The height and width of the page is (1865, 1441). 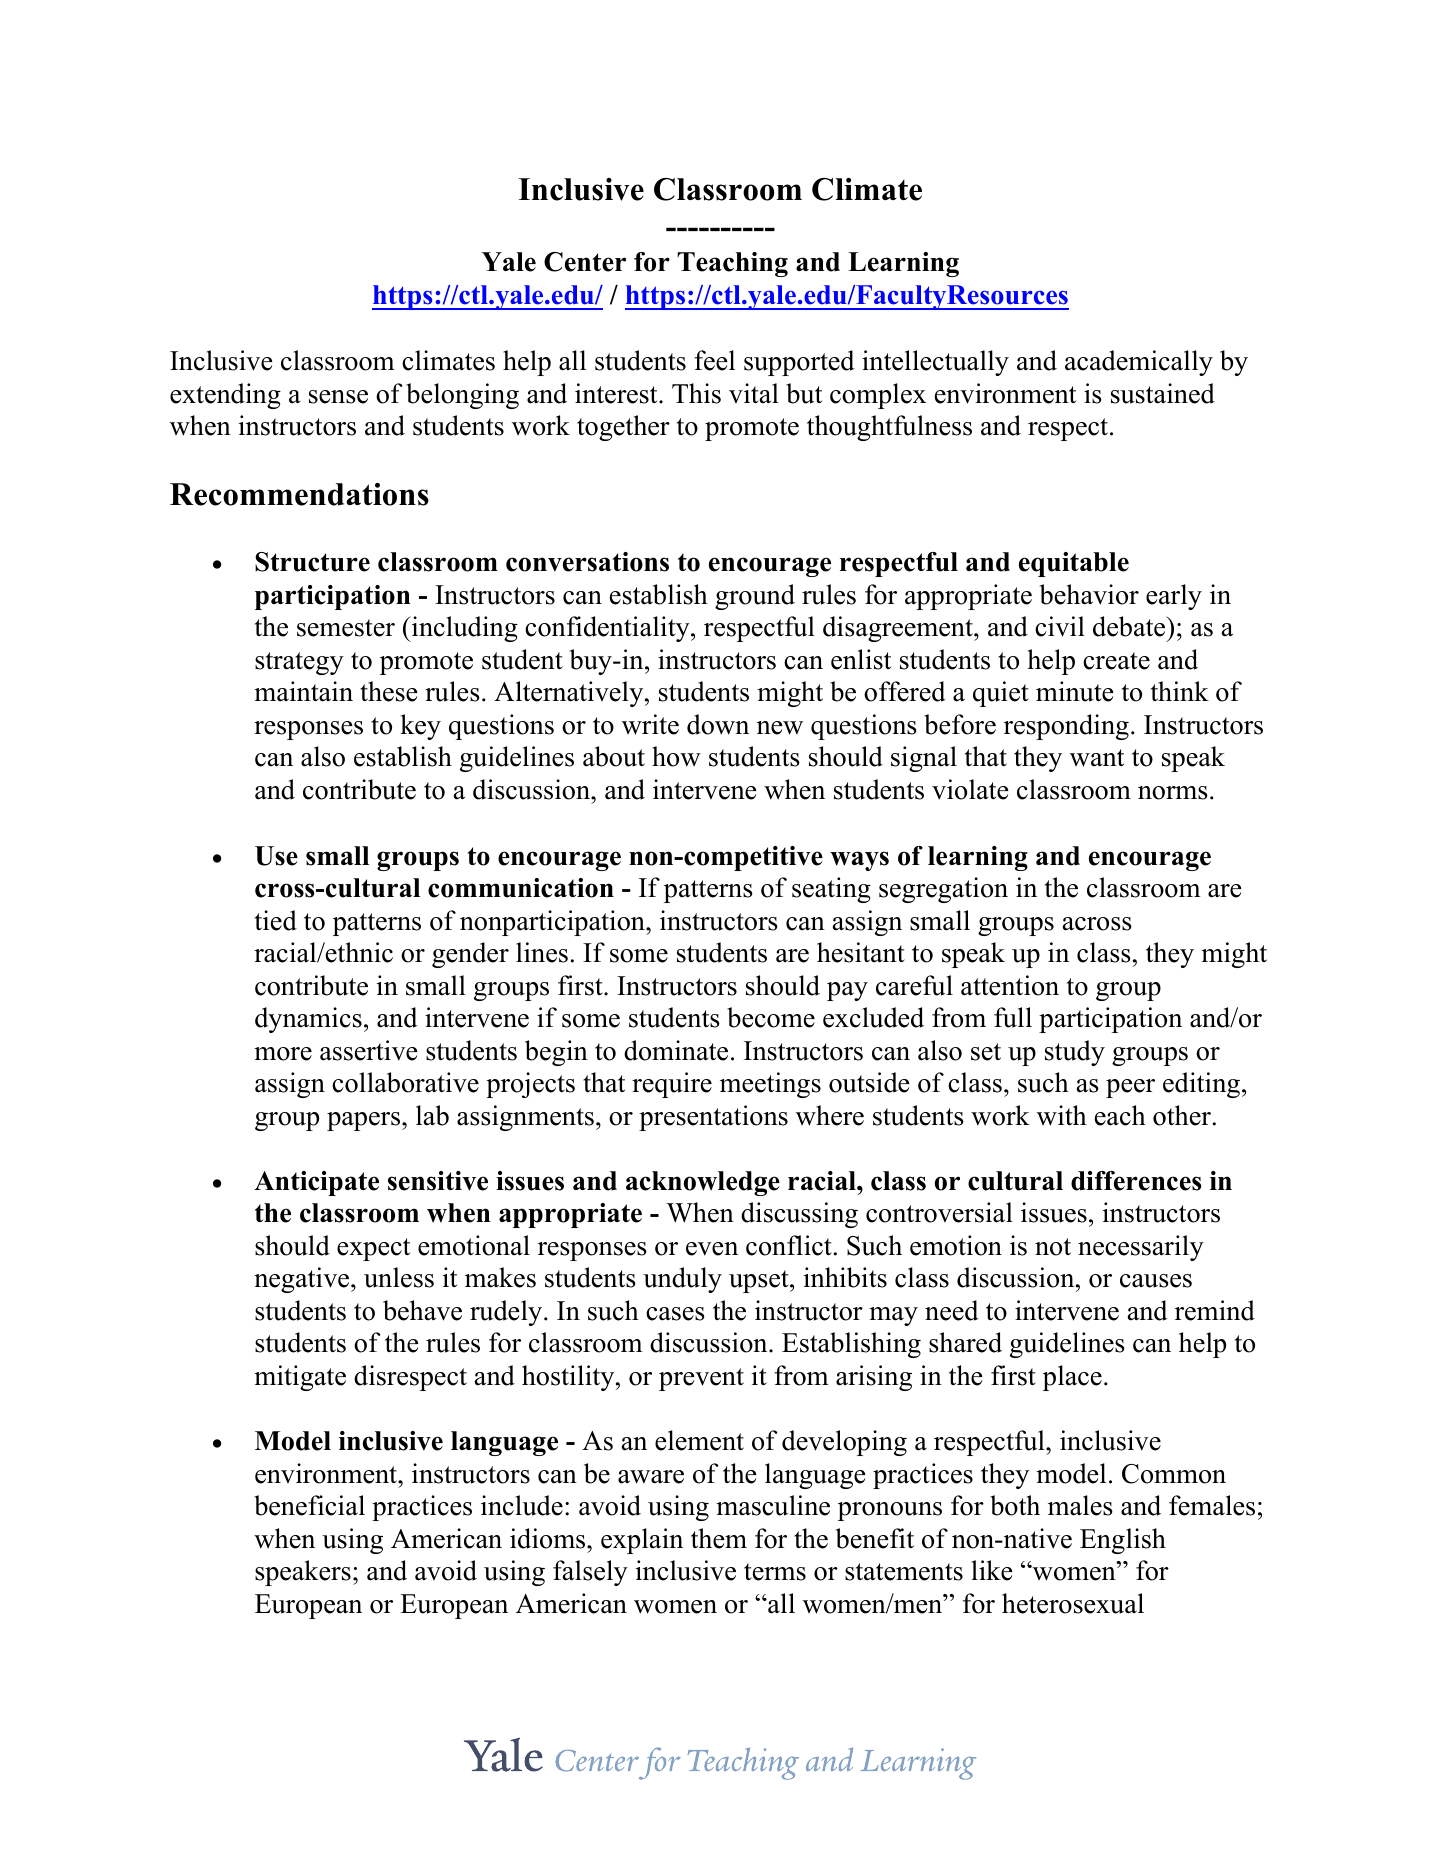 I want to click on equitable, so click(x=1074, y=564).
